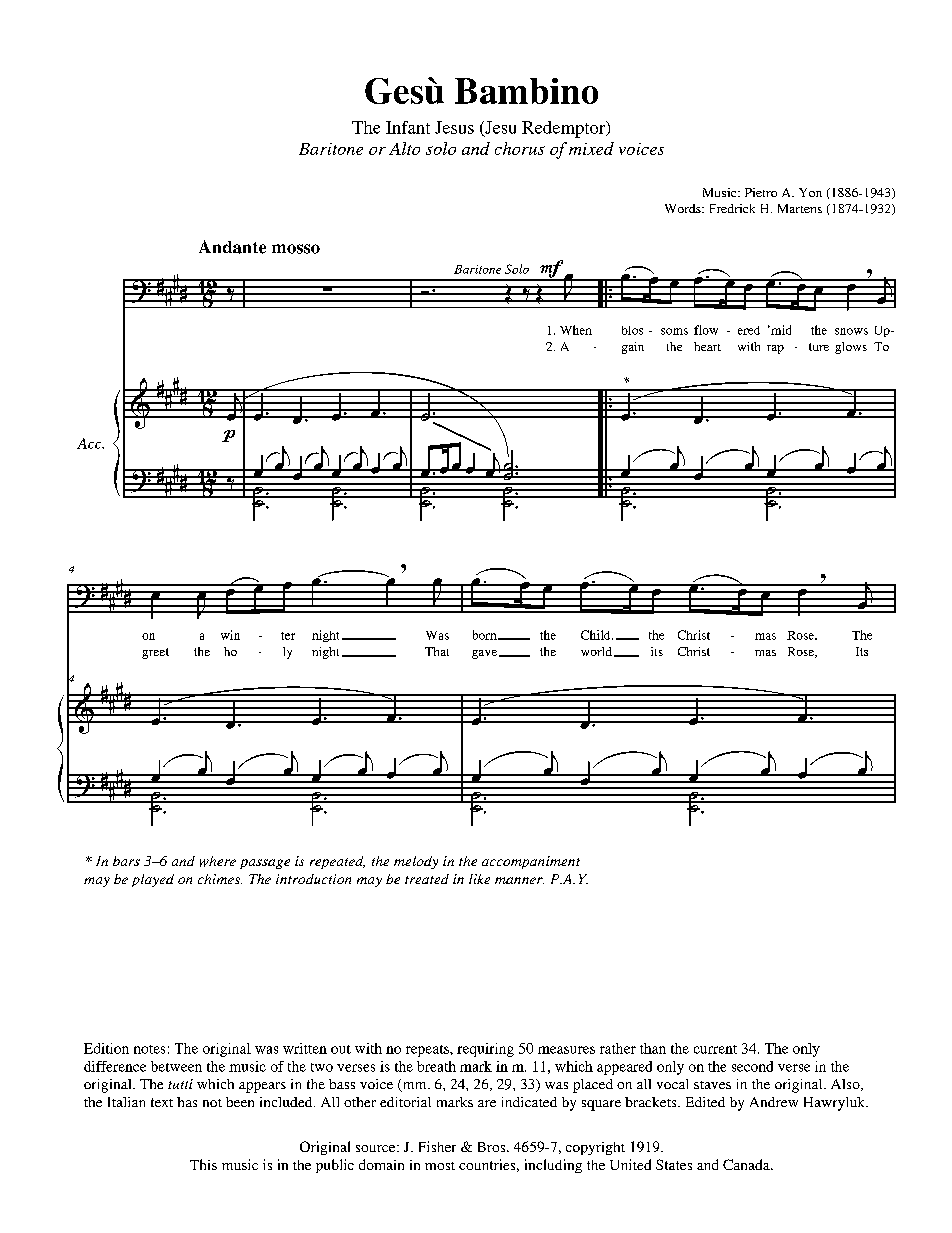 The image size is (952, 1233). I want to click on Child, so click(597, 635).
